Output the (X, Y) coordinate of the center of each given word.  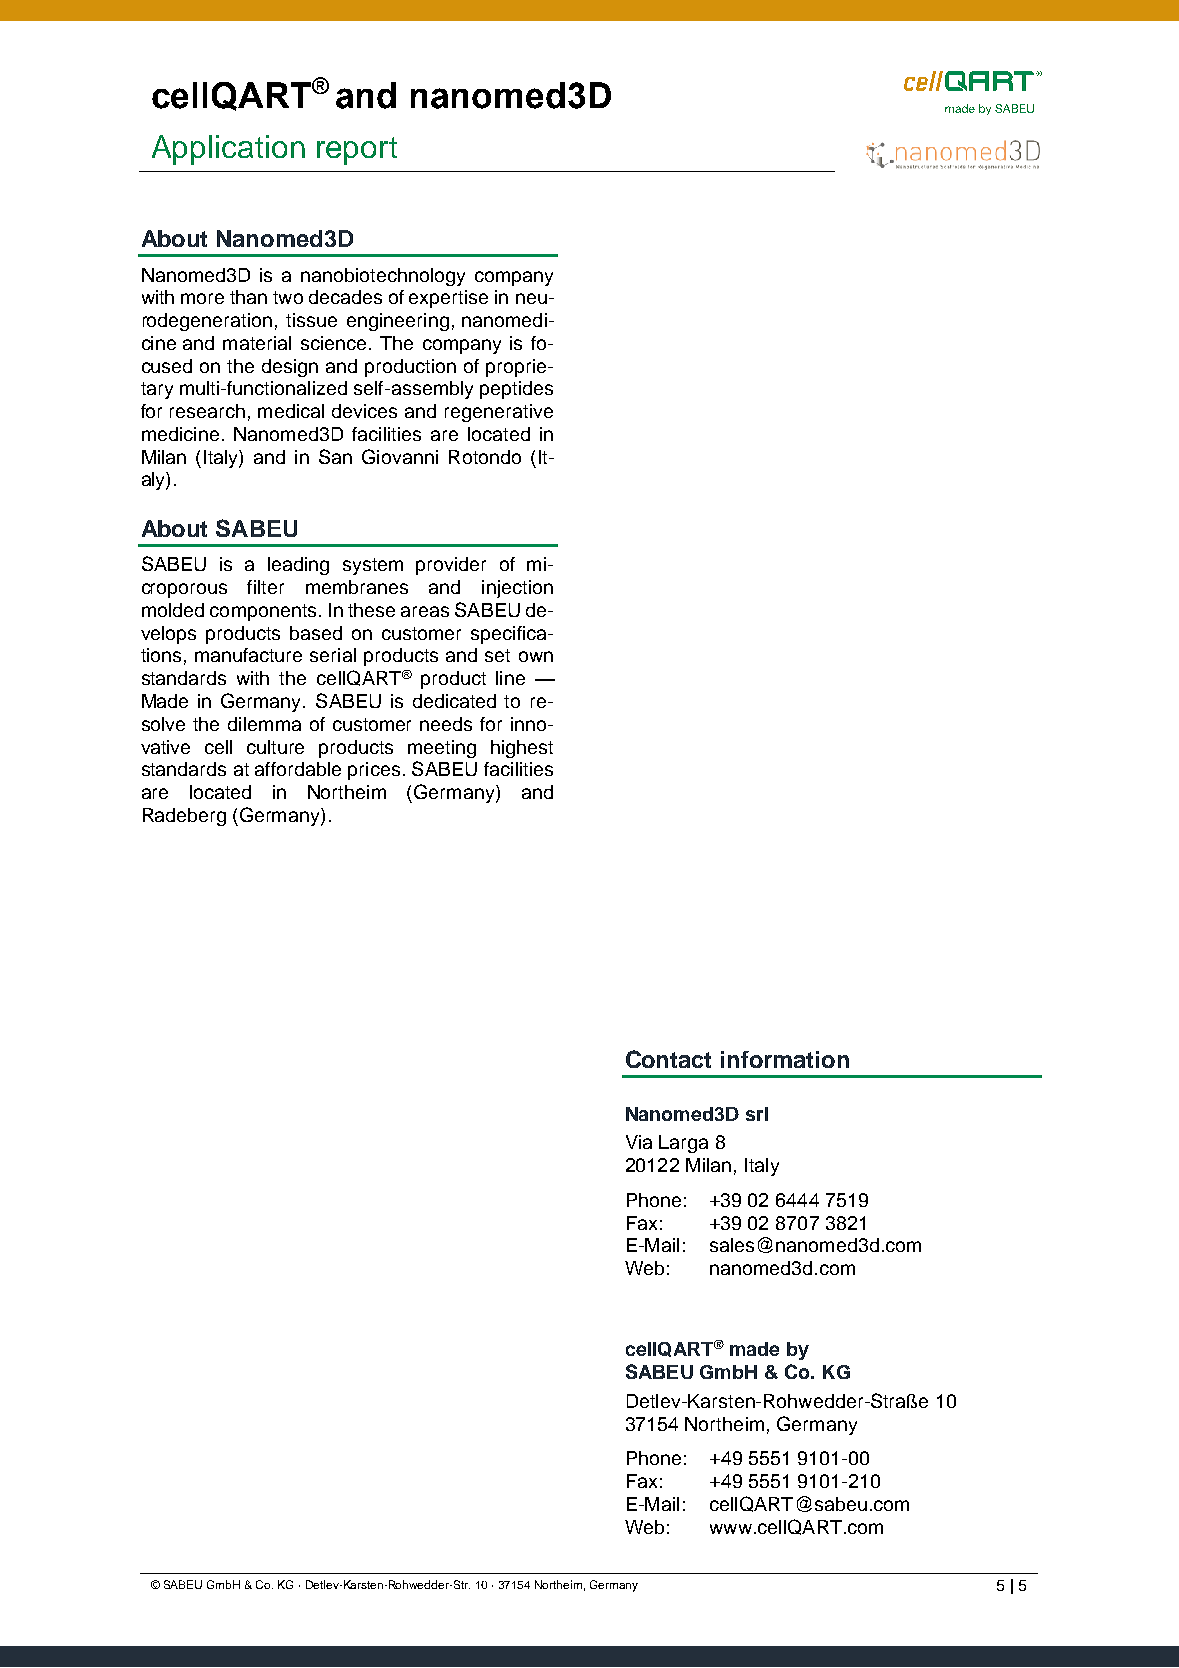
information (785, 1059)
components (263, 612)
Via (639, 1142)
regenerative (499, 413)
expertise (448, 299)
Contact (668, 1059)
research (207, 411)
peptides (516, 390)
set (497, 655)
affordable (298, 769)
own (536, 656)
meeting (442, 749)
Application (228, 150)
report (357, 151)
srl (757, 1114)
